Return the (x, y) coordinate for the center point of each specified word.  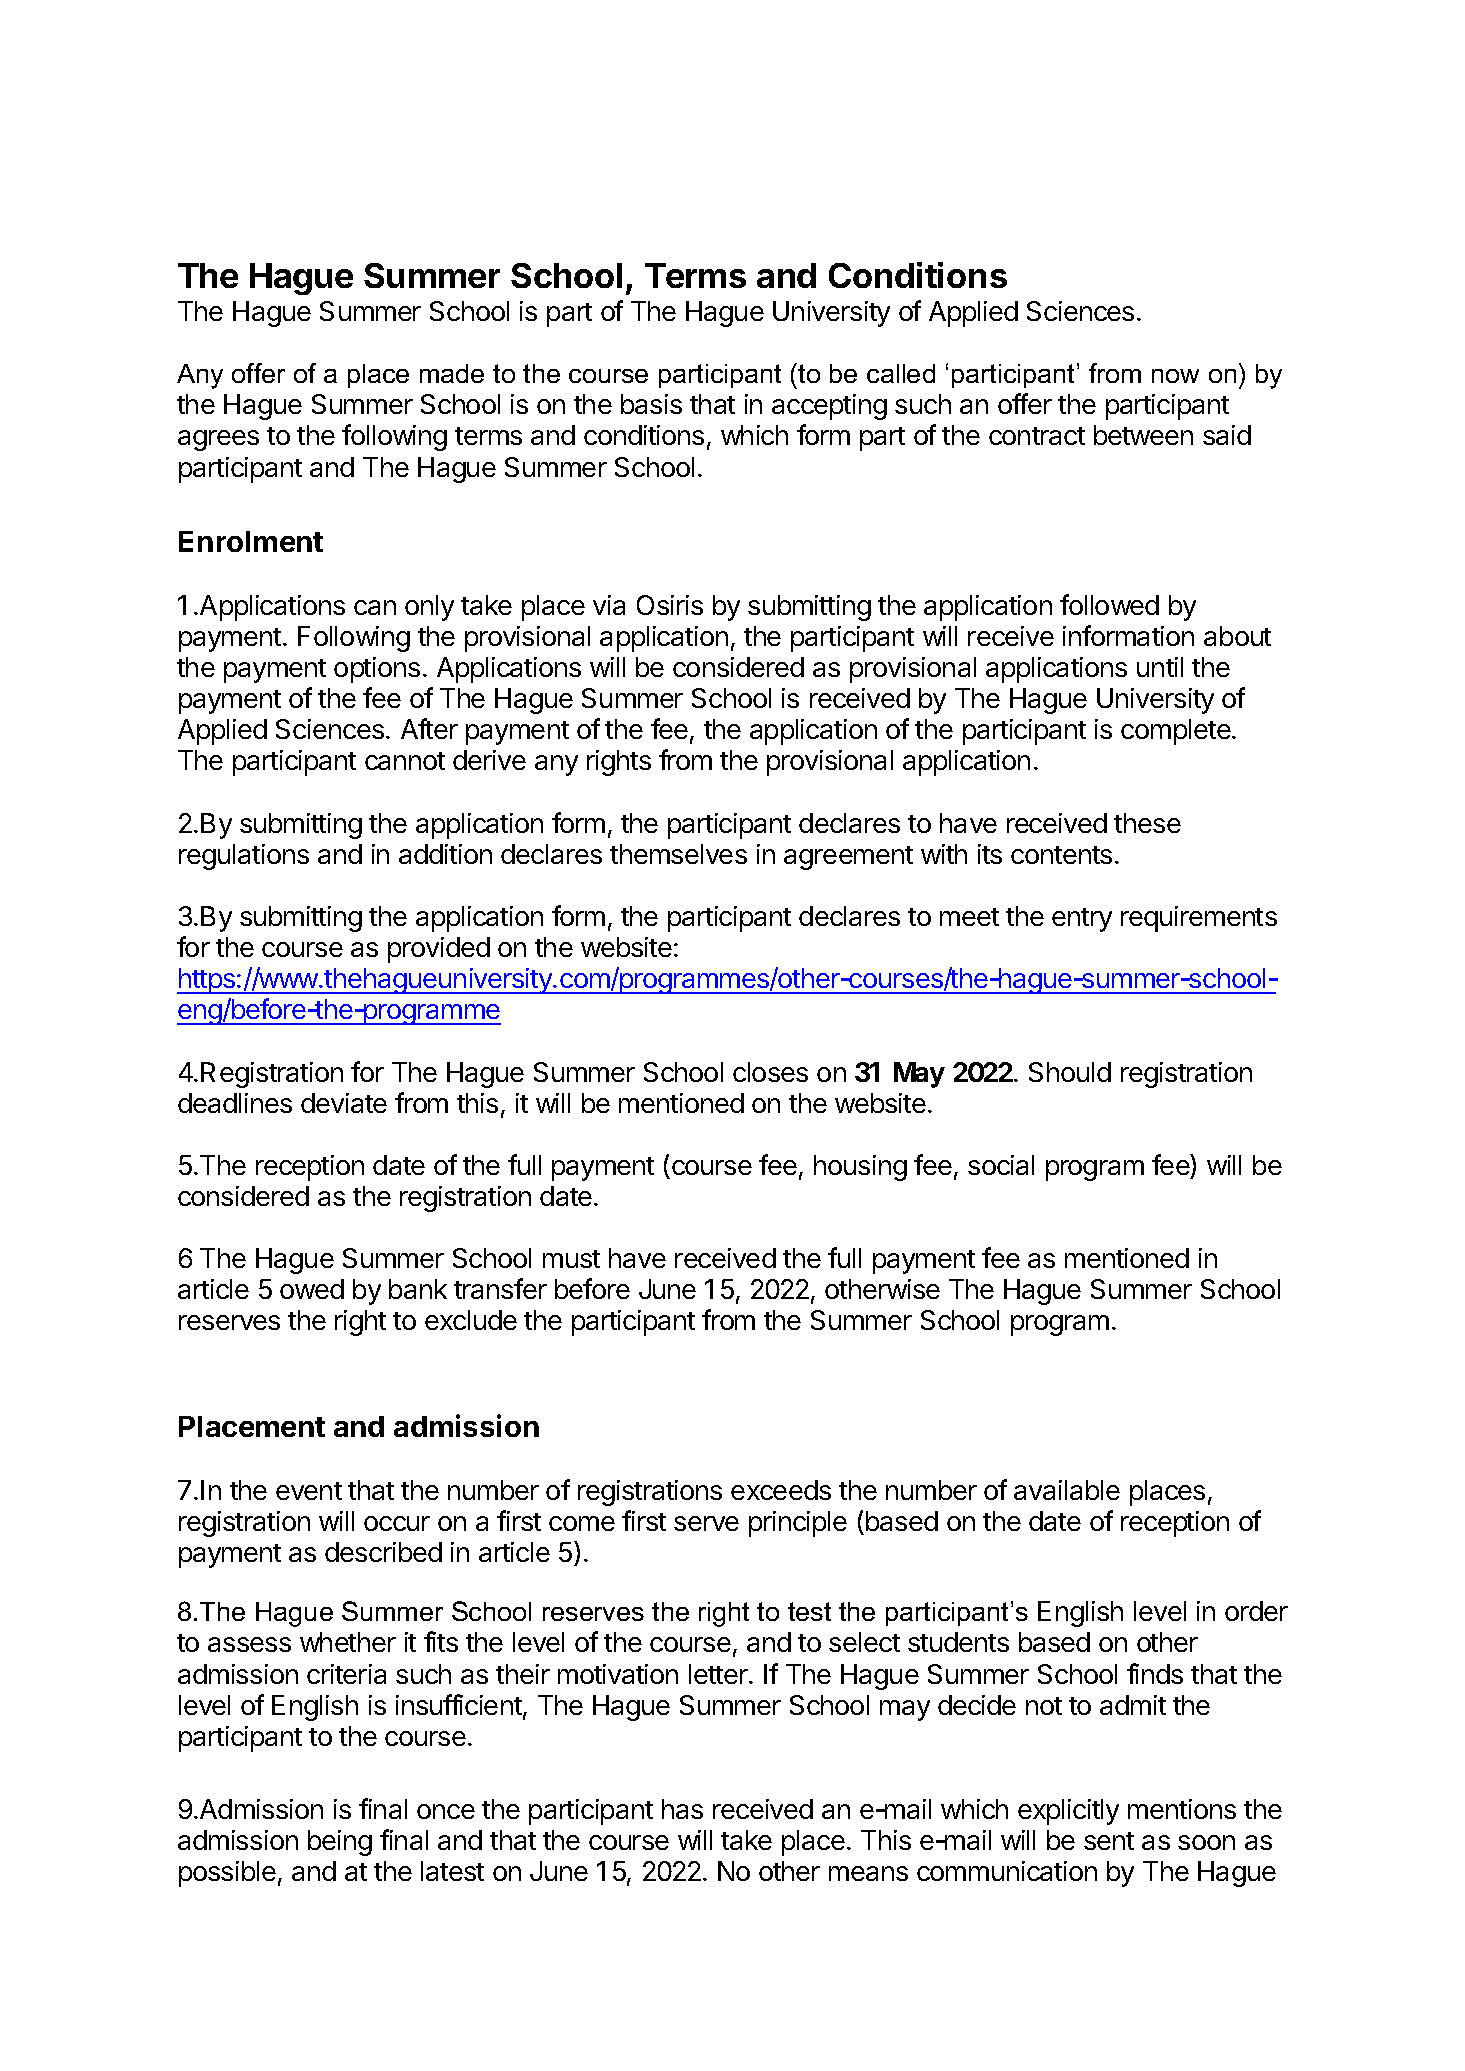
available (1067, 1490)
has (682, 1809)
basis (651, 404)
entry (1082, 920)
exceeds (781, 1490)
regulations (244, 857)
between (1143, 435)
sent (1109, 1841)
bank (418, 1289)
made (452, 373)
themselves (678, 854)
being (340, 1843)
